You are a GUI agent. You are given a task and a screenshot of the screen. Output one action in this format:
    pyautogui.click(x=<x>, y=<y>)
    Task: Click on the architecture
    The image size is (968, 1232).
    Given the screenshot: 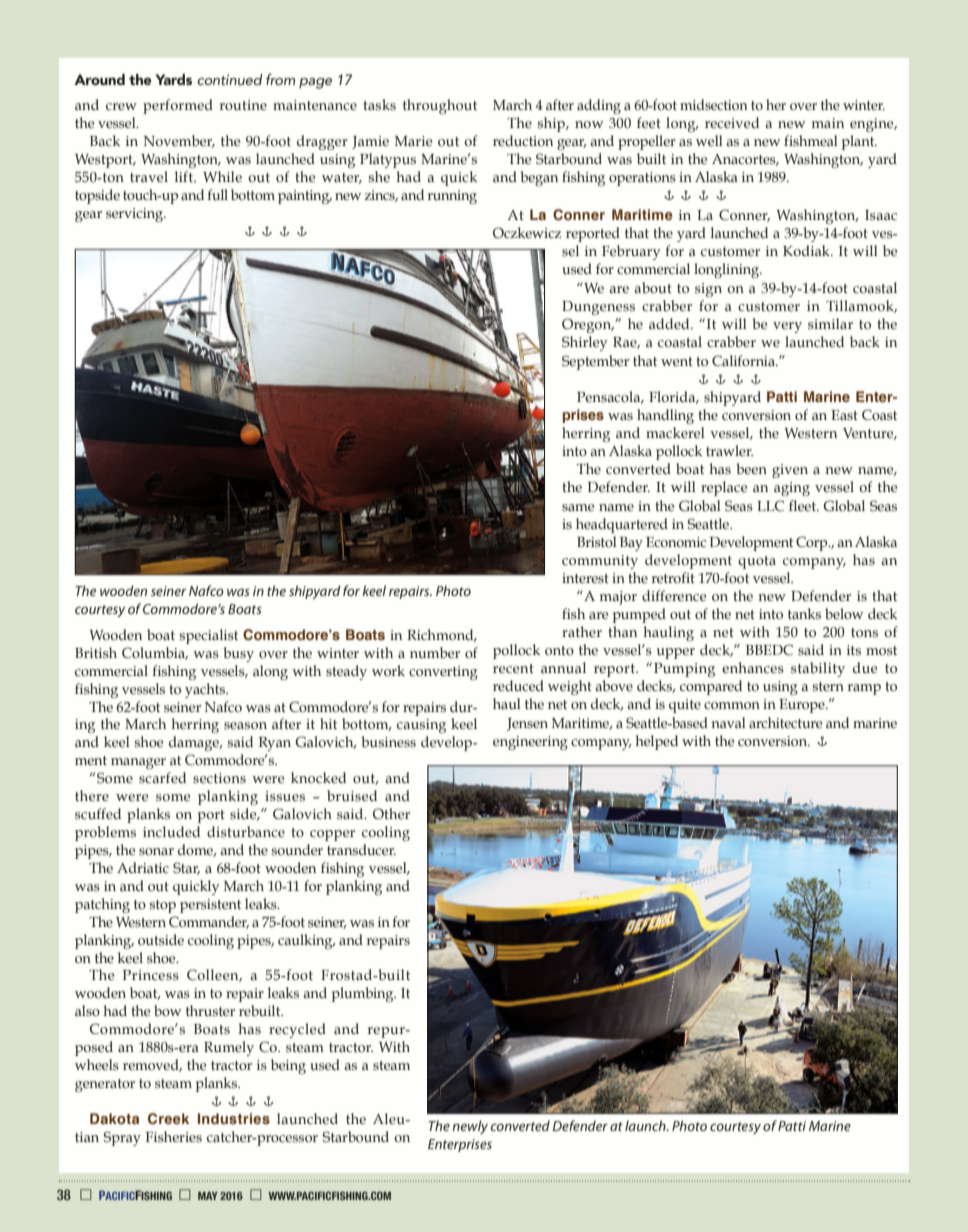 What is the action you would take?
    pyautogui.click(x=786, y=723)
